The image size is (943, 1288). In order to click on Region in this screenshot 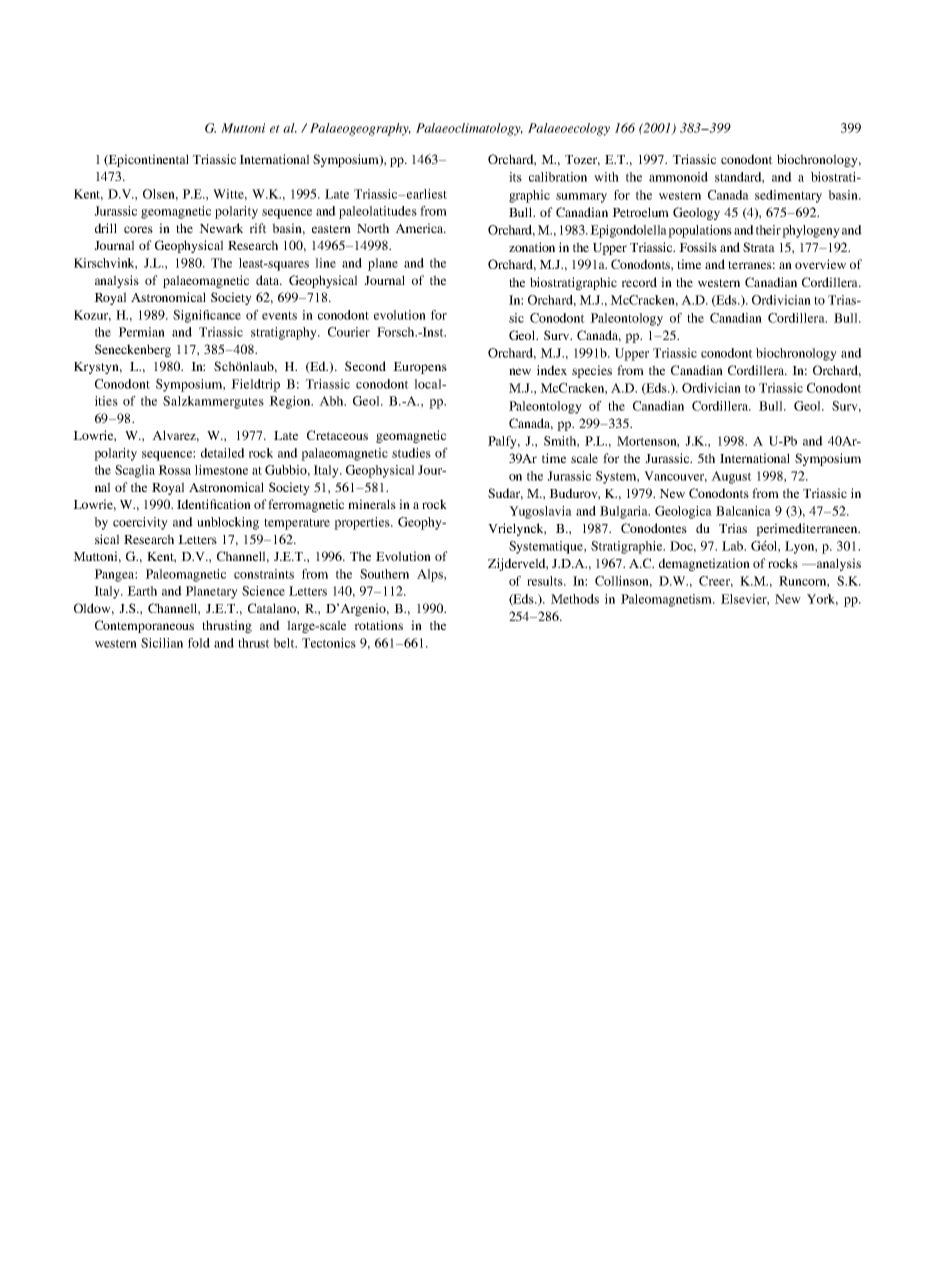, I will do `click(291, 402)`.
